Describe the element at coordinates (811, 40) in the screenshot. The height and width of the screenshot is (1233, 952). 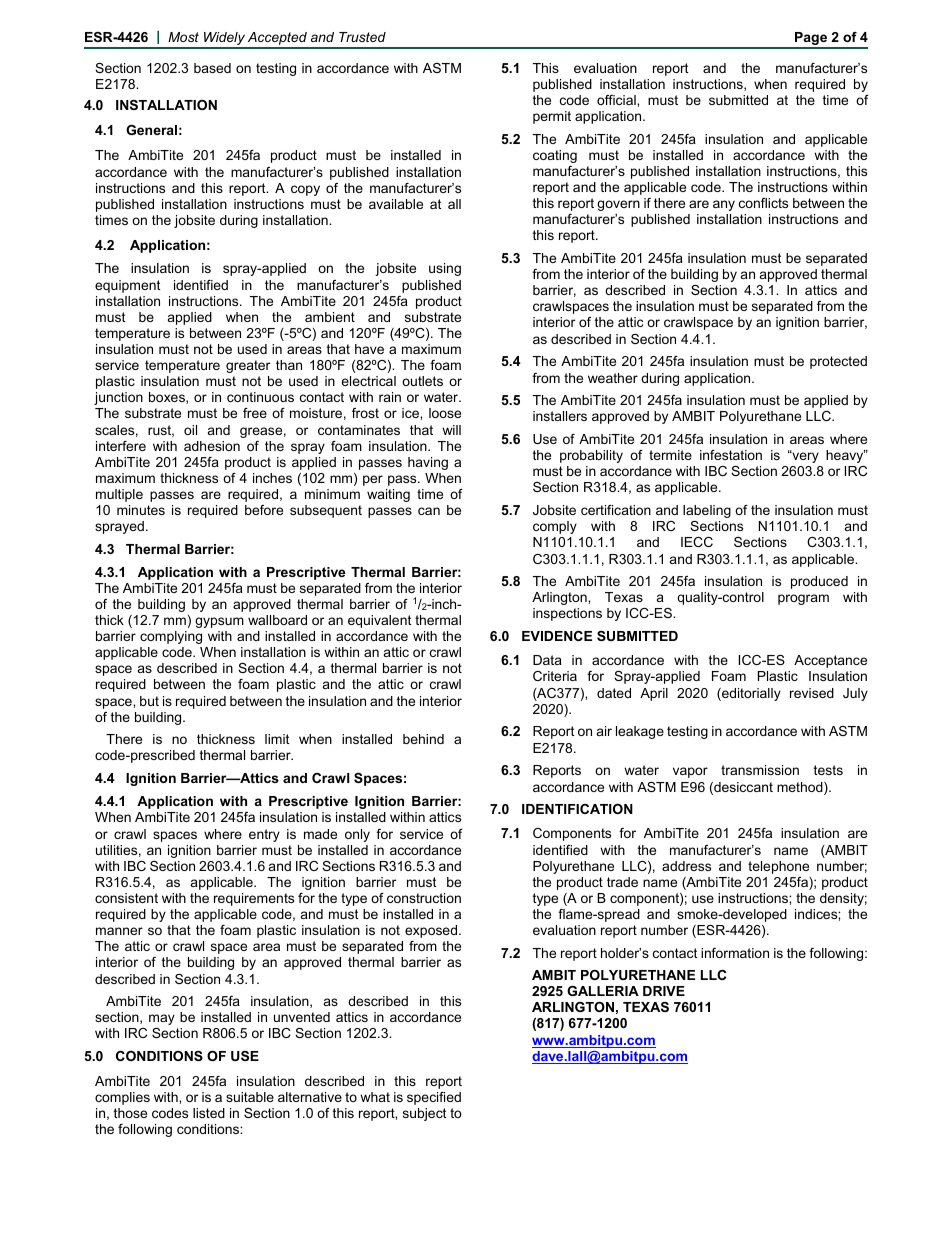
I see `Page` at that location.
